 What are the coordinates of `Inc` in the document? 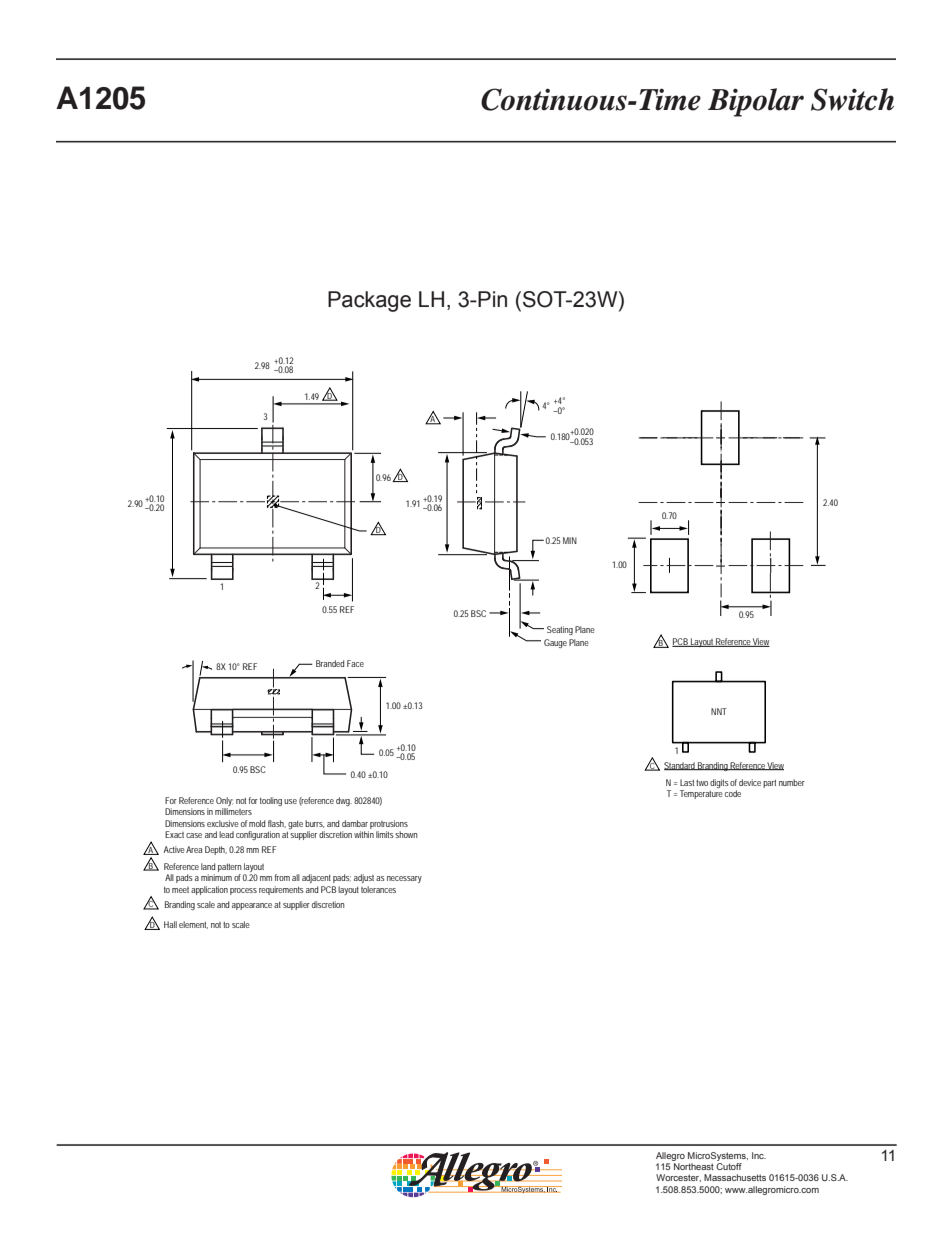 It's located at (759, 1155).
